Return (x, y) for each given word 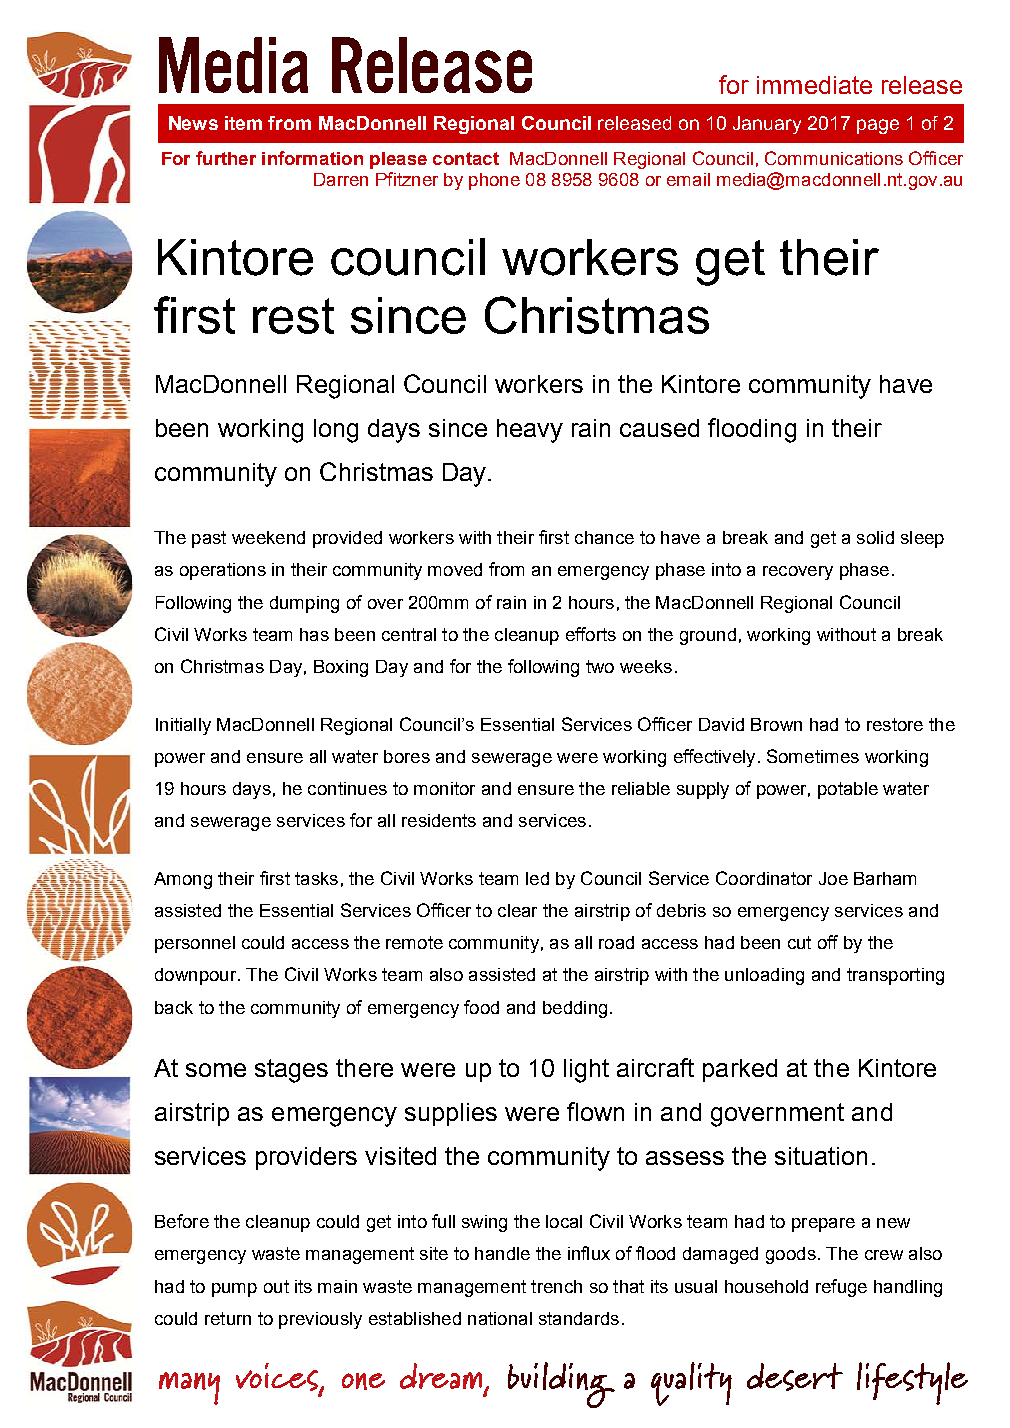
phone (494, 181)
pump (234, 1290)
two (600, 666)
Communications (834, 158)
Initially (183, 726)
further (226, 158)
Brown (776, 724)
